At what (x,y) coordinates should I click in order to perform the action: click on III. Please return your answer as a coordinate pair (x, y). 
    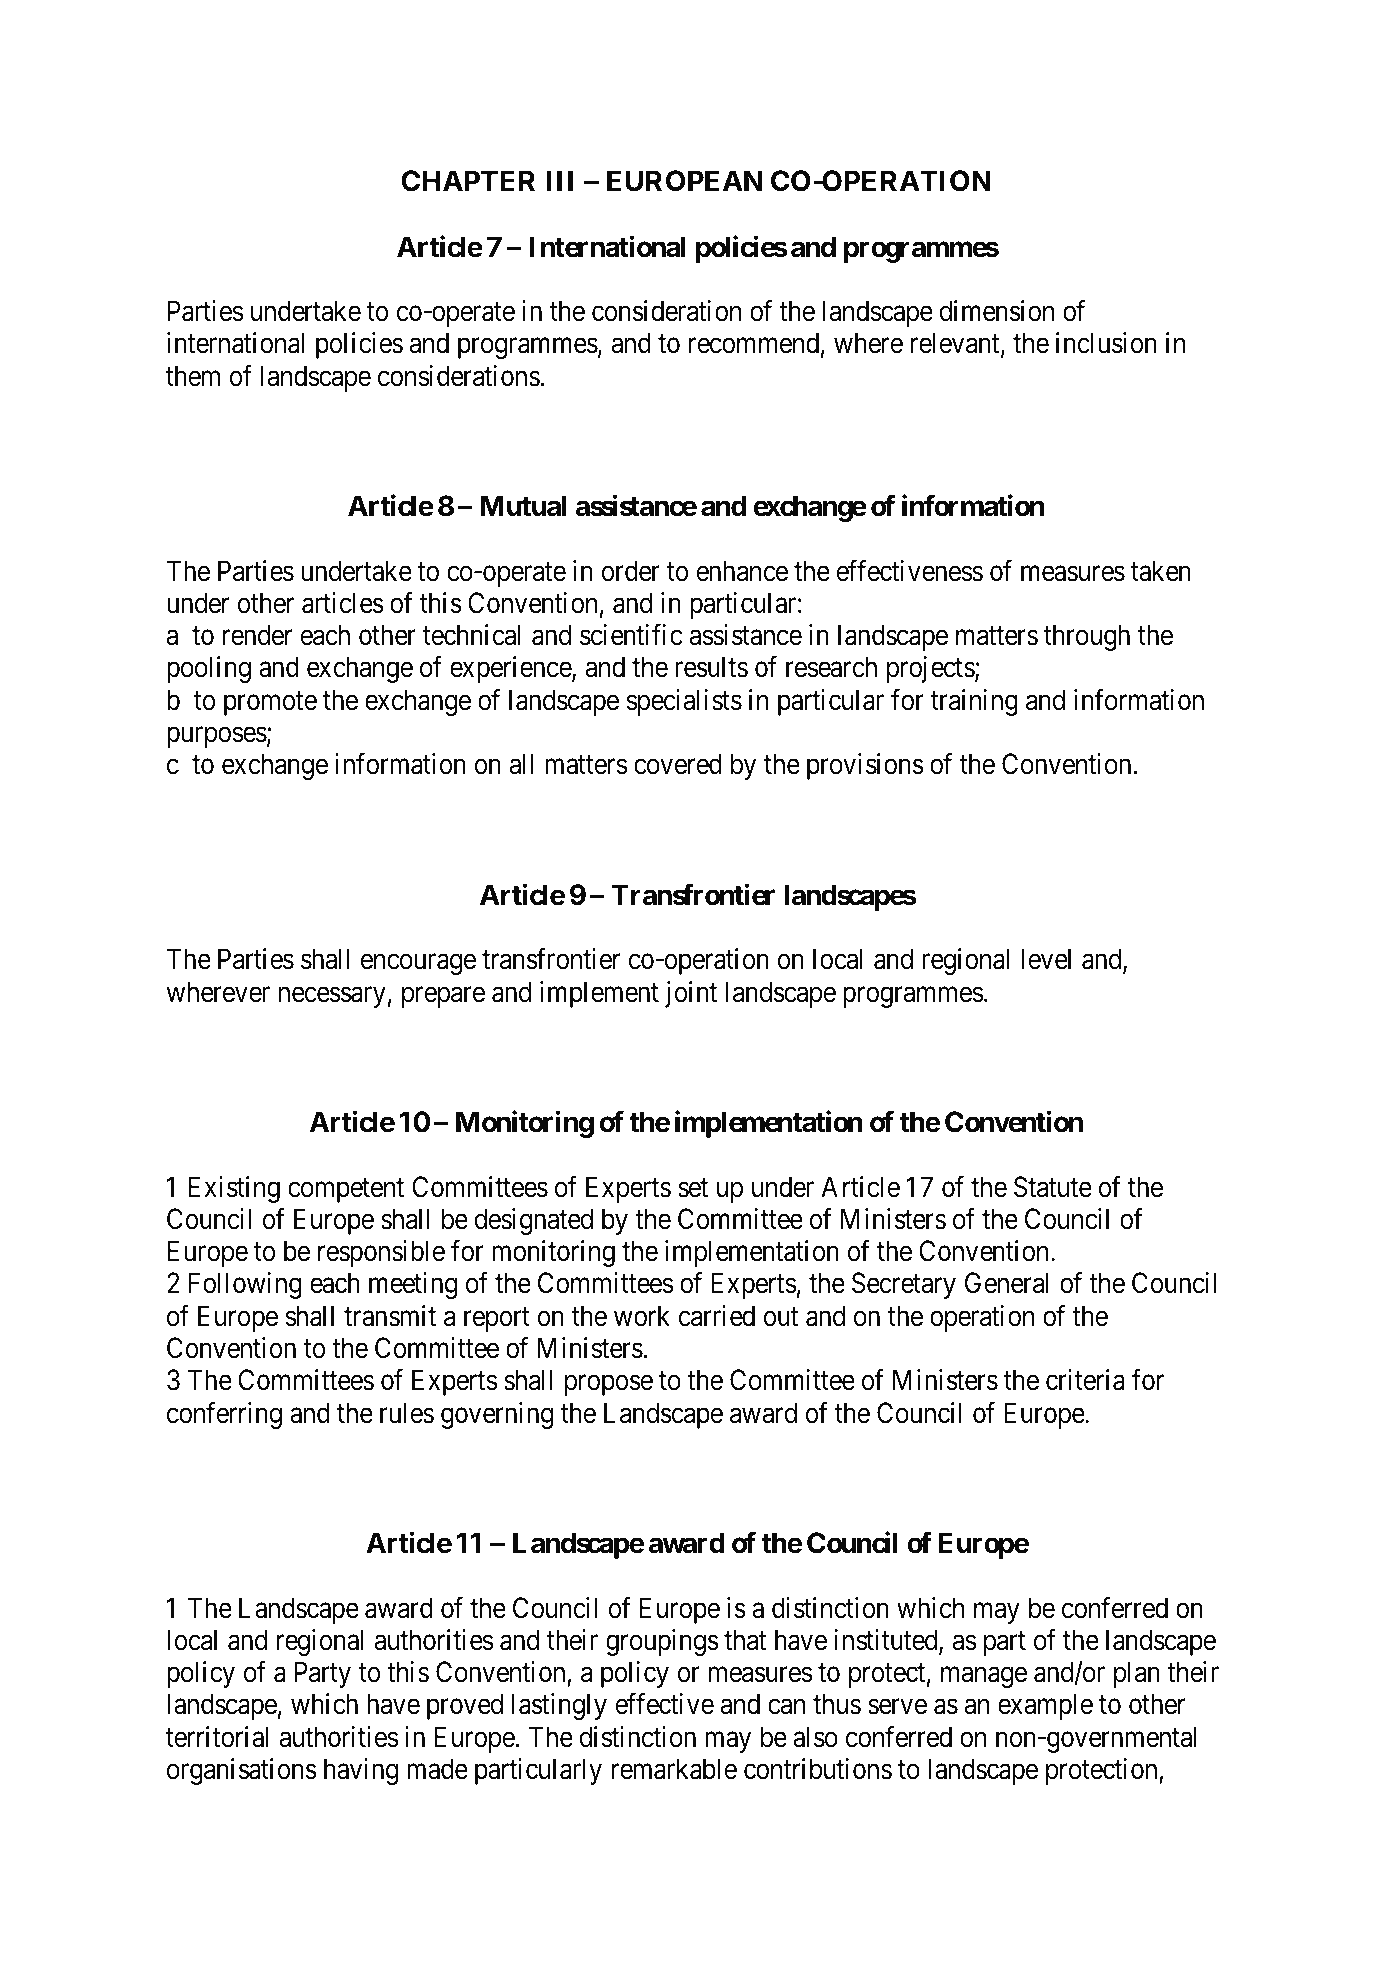
    Looking at the image, I should click on (559, 181).
